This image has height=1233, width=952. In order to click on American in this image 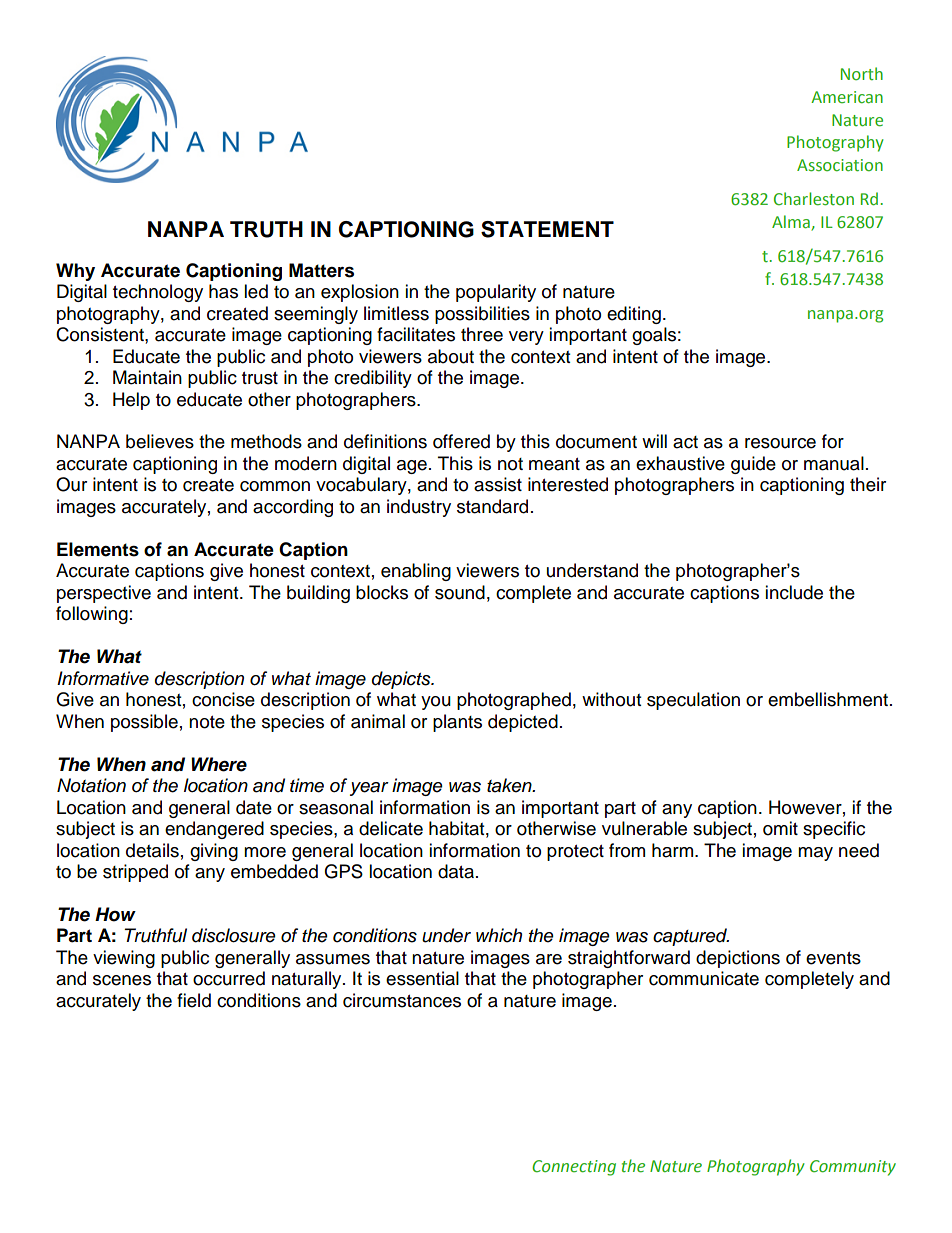, I will do `click(847, 97)`.
